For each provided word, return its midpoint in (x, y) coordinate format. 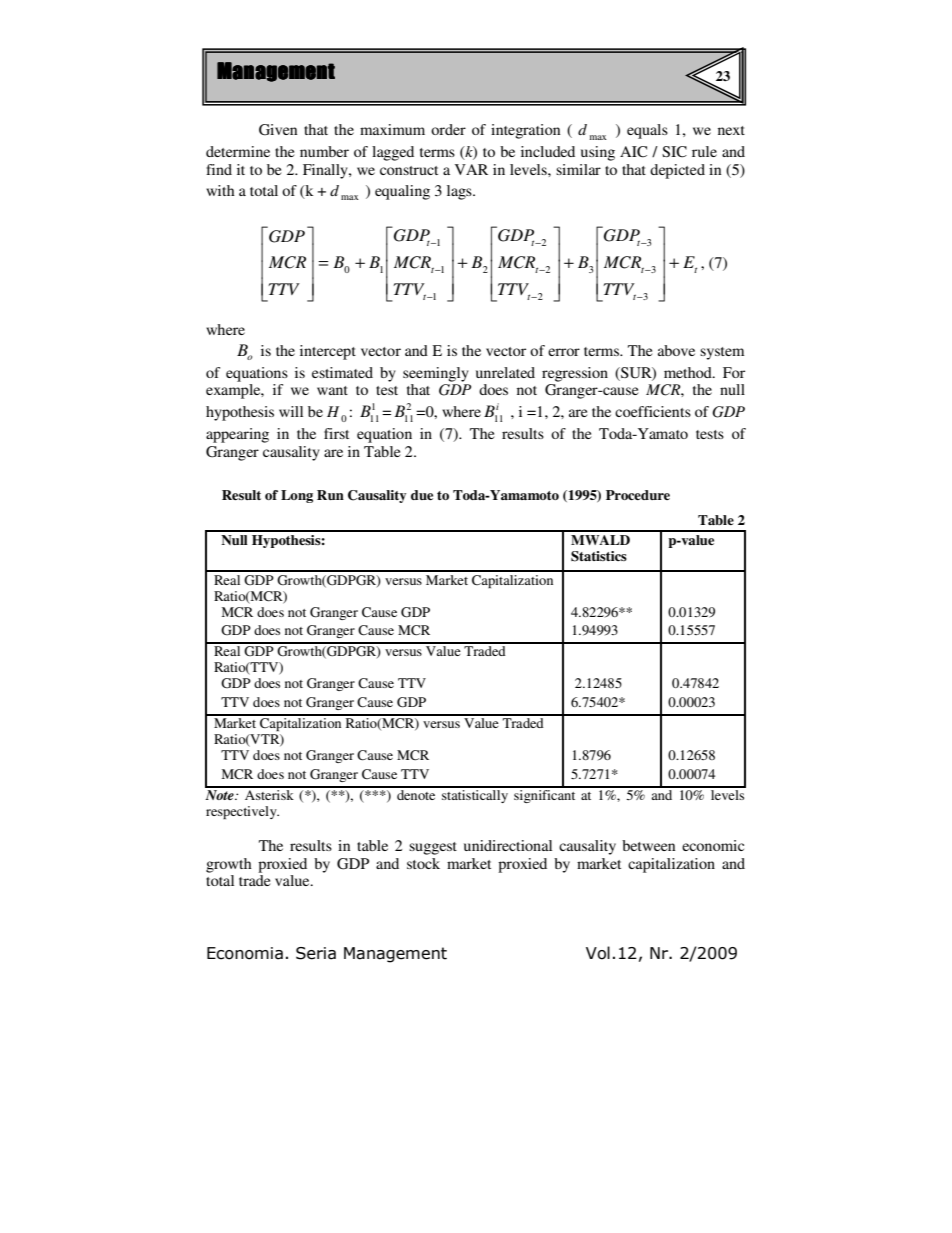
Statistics (599, 556)
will (291, 411)
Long (297, 496)
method (689, 372)
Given (278, 130)
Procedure (638, 495)
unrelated (505, 372)
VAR (471, 169)
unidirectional (508, 845)
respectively (242, 812)
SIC (674, 152)
